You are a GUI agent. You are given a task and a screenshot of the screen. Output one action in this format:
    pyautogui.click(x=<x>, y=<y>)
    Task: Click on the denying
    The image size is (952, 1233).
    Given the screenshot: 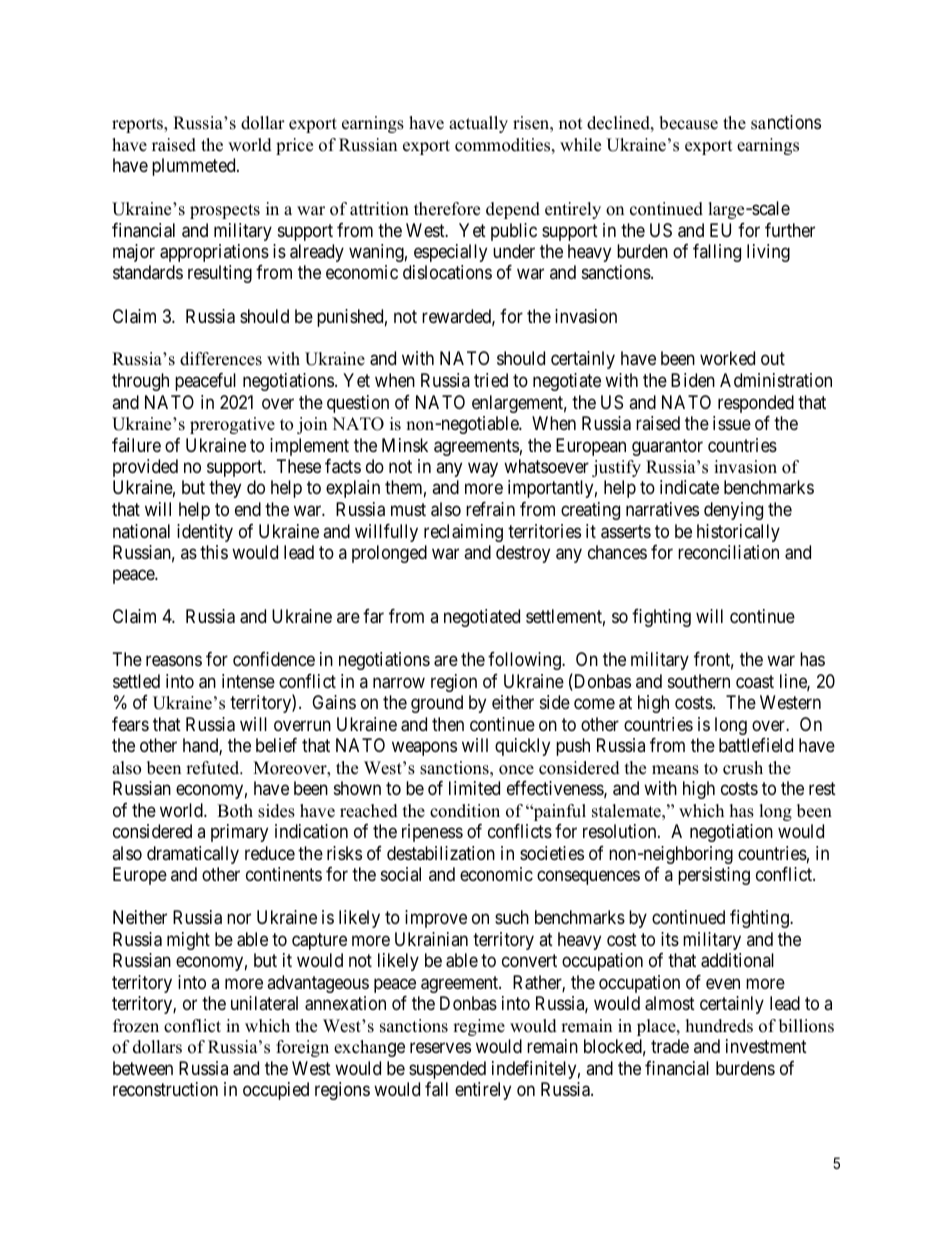 What is the action you would take?
    pyautogui.click(x=733, y=511)
